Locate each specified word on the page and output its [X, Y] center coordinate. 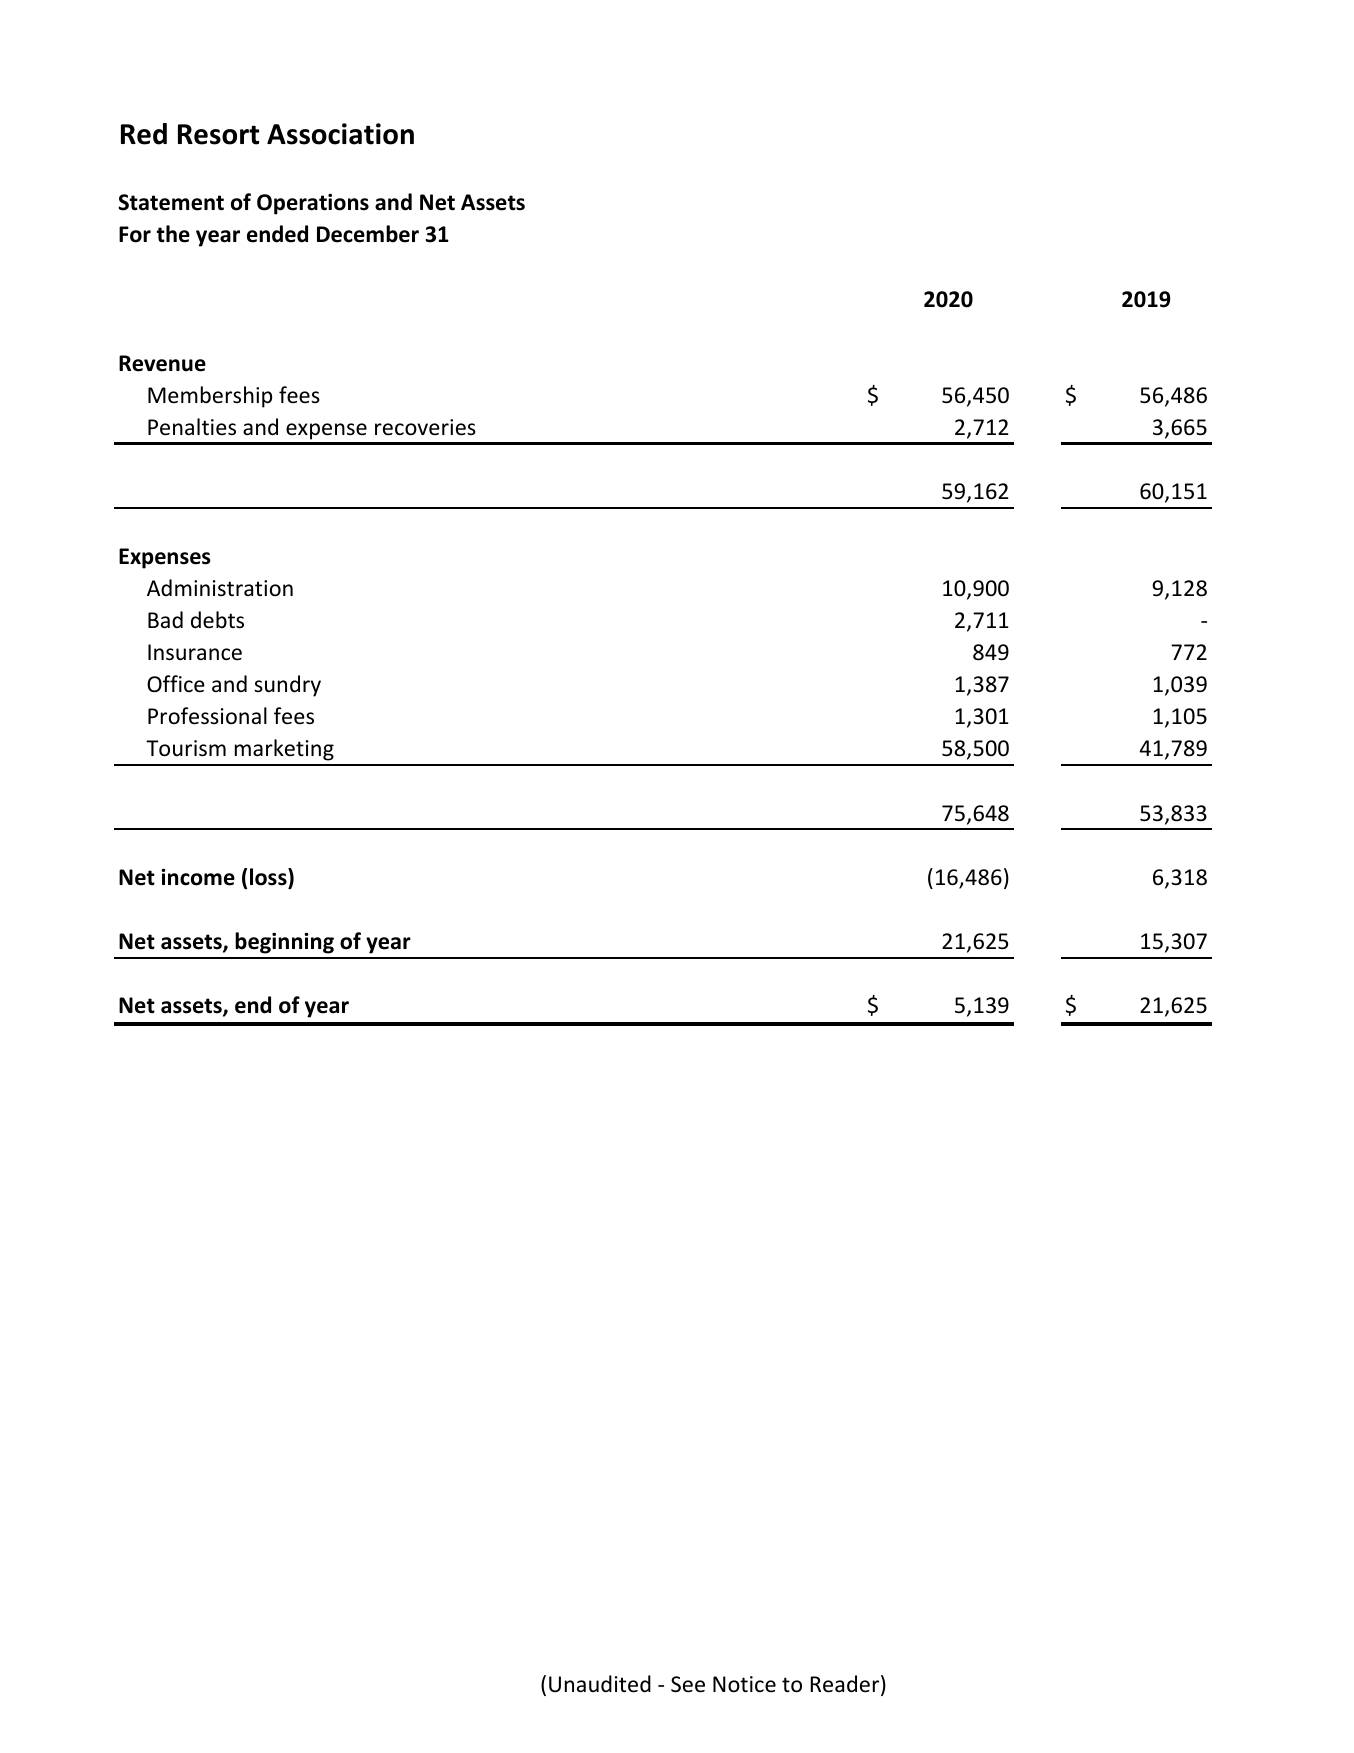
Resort [218, 134]
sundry [287, 686]
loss [269, 877]
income [198, 877]
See [688, 1684]
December [368, 234]
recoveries [425, 427]
